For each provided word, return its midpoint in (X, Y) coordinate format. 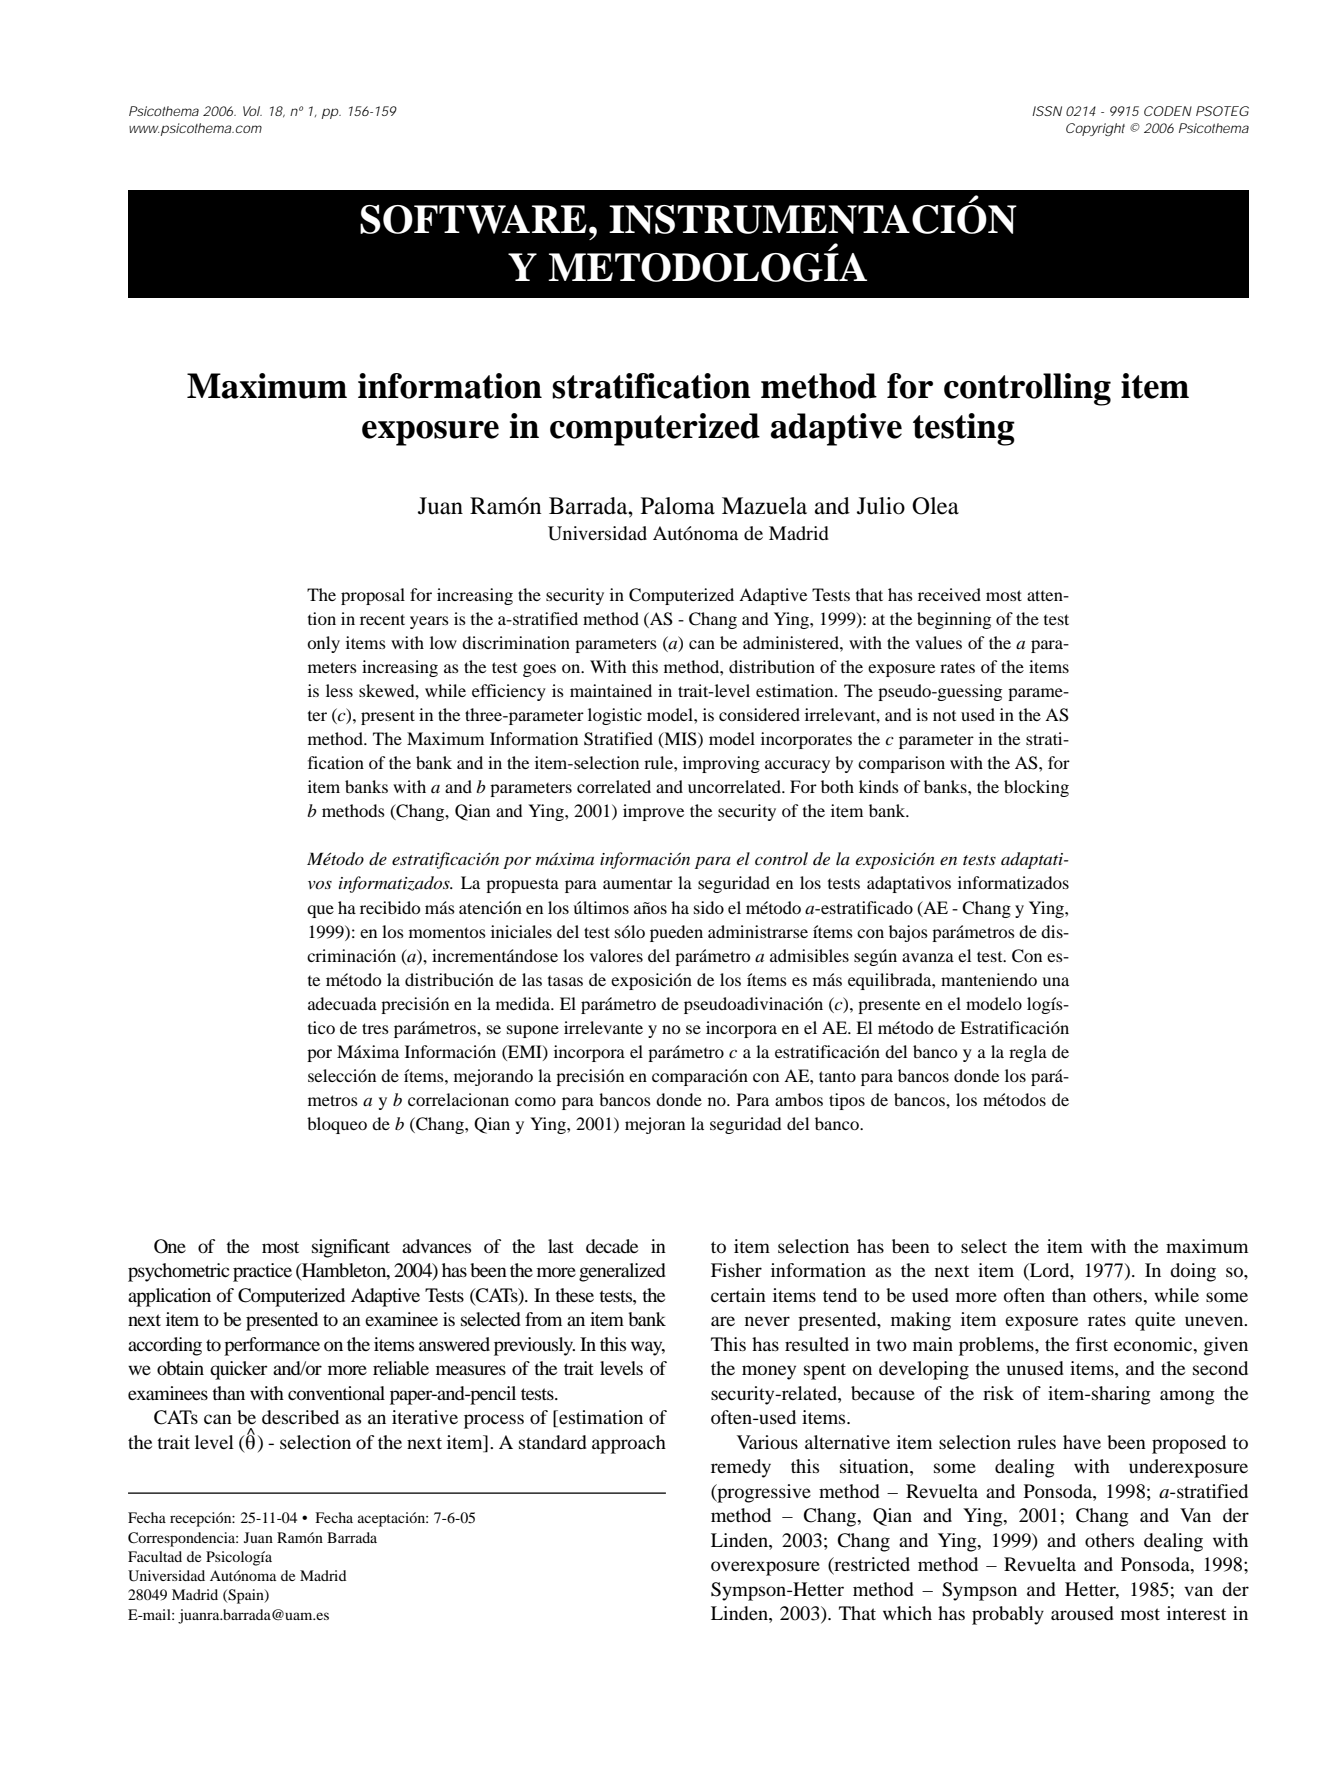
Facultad (155, 1556)
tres (375, 1028)
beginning (954, 620)
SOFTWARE (473, 219)
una (1055, 981)
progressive (763, 1493)
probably (1008, 1615)
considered (759, 714)
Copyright (1095, 129)
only (323, 644)
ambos (799, 1099)
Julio (881, 506)
